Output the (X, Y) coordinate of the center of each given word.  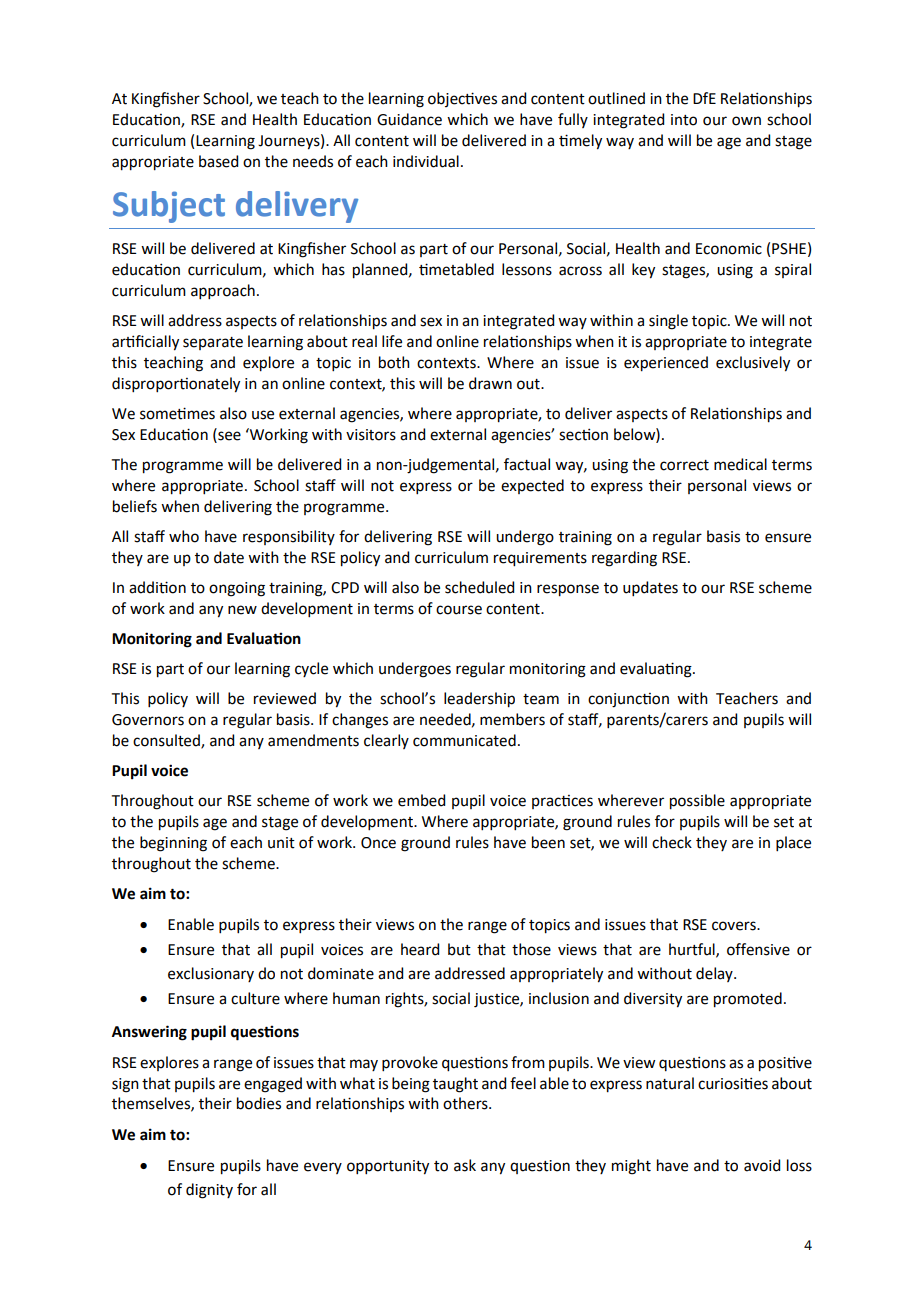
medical (740, 464)
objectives (462, 99)
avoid (762, 1165)
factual (527, 464)
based (218, 161)
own (746, 121)
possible (697, 802)
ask (465, 1165)
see (228, 435)
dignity (209, 1191)
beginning (173, 844)
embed (421, 800)
